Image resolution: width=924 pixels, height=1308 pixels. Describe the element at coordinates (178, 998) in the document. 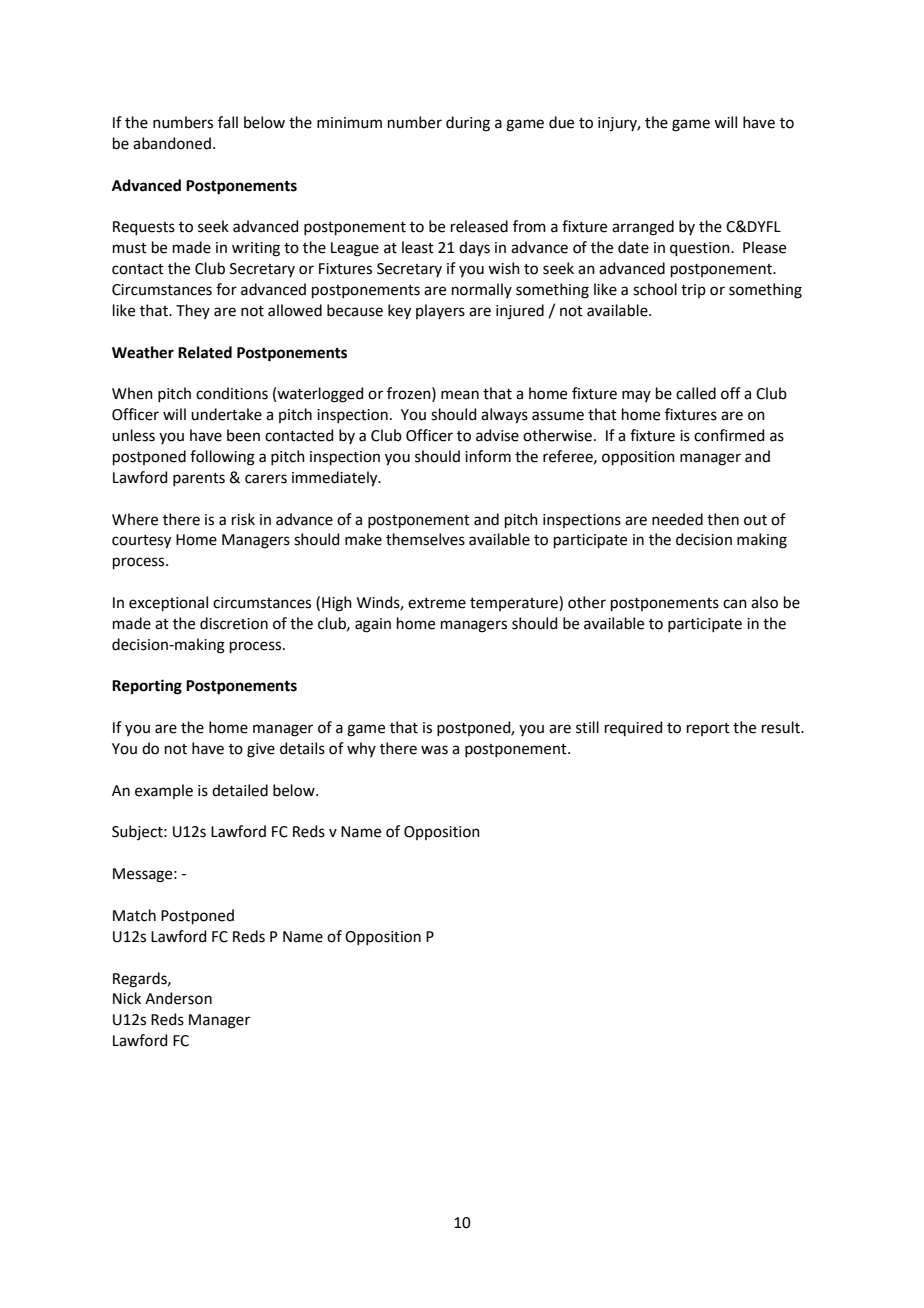

I see `Anderson` at that location.
